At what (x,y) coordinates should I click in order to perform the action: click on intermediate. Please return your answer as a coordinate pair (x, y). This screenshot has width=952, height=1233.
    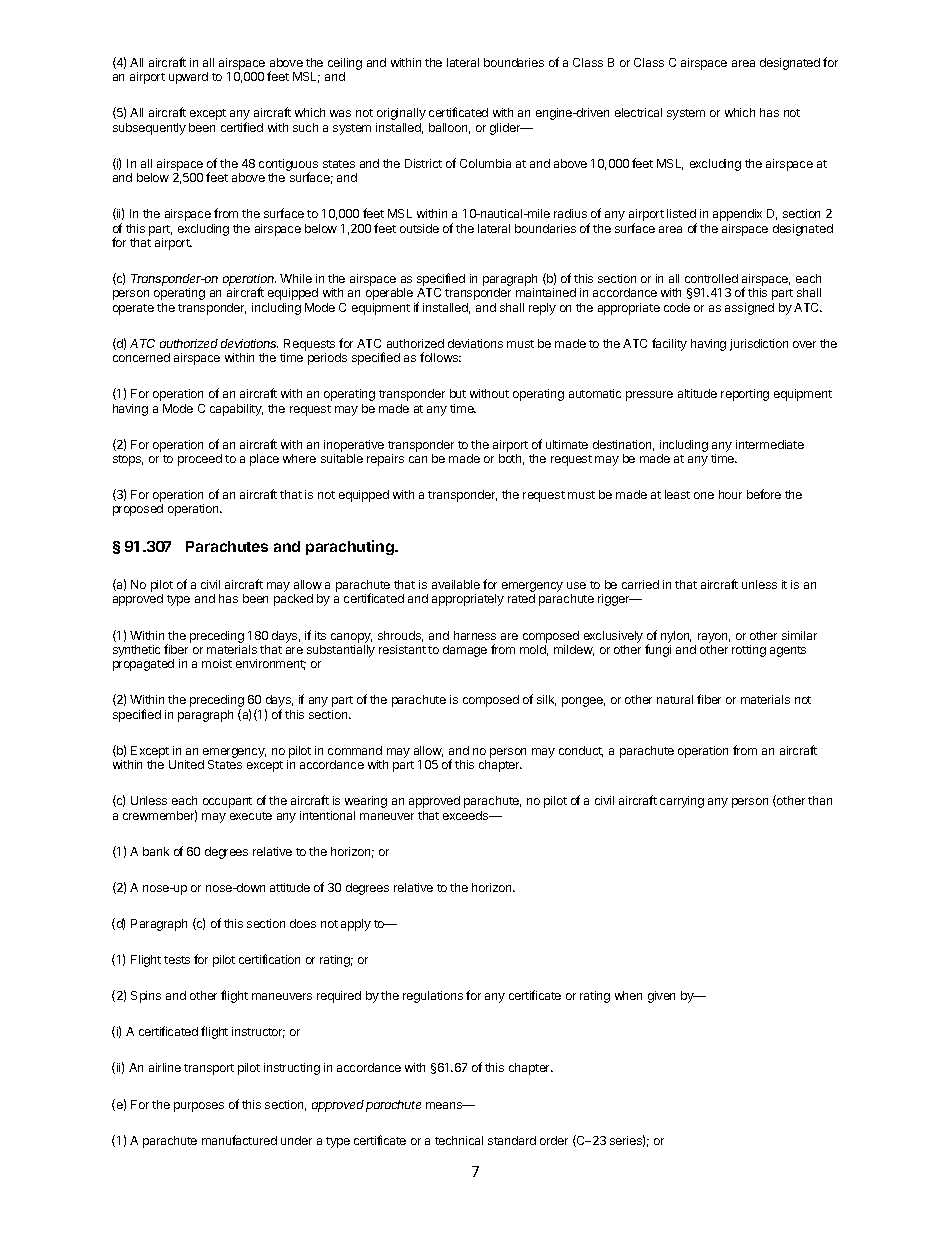
    Looking at the image, I should click on (770, 444).
